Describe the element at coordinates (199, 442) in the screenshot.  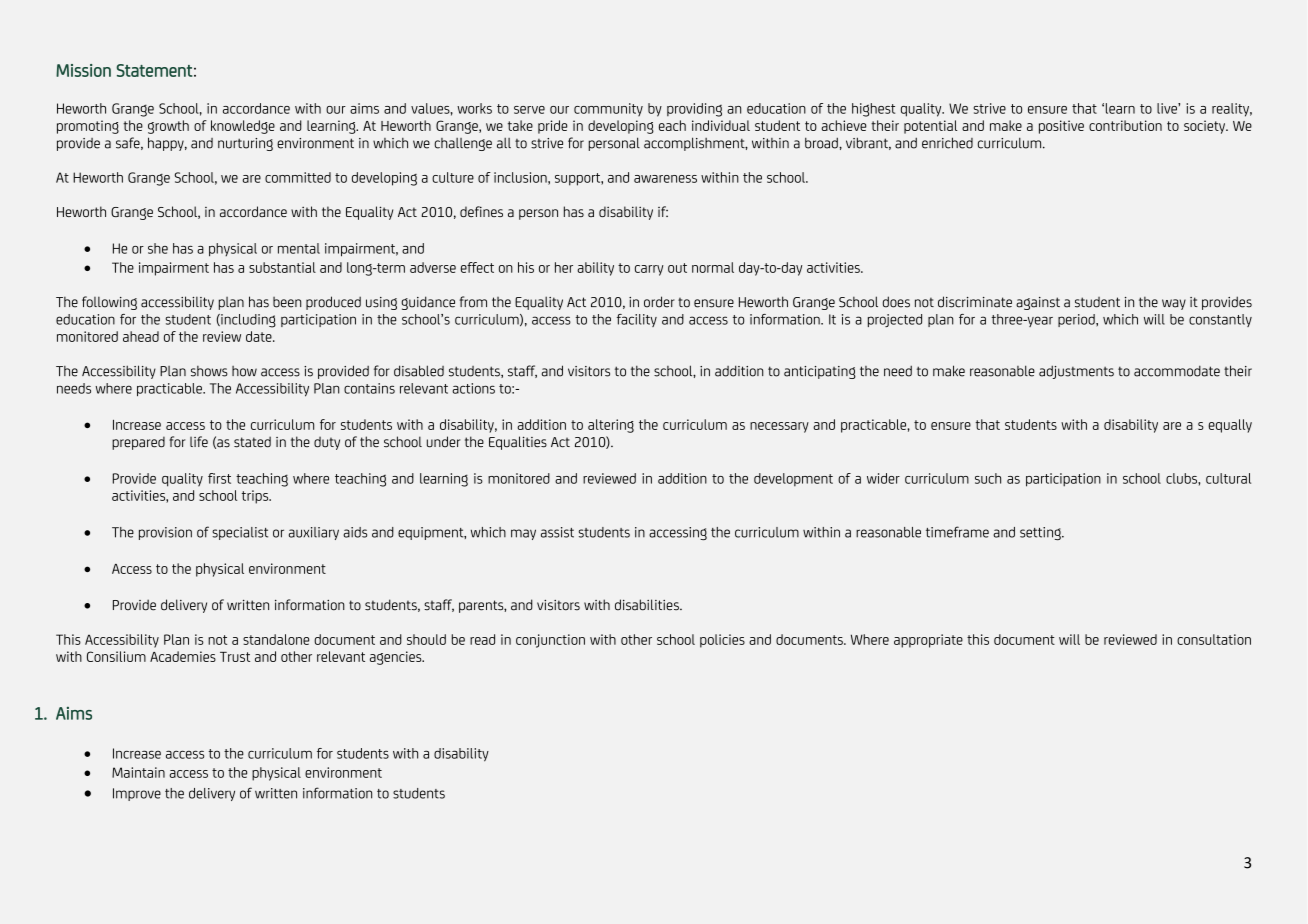
I see `life` at that location.
